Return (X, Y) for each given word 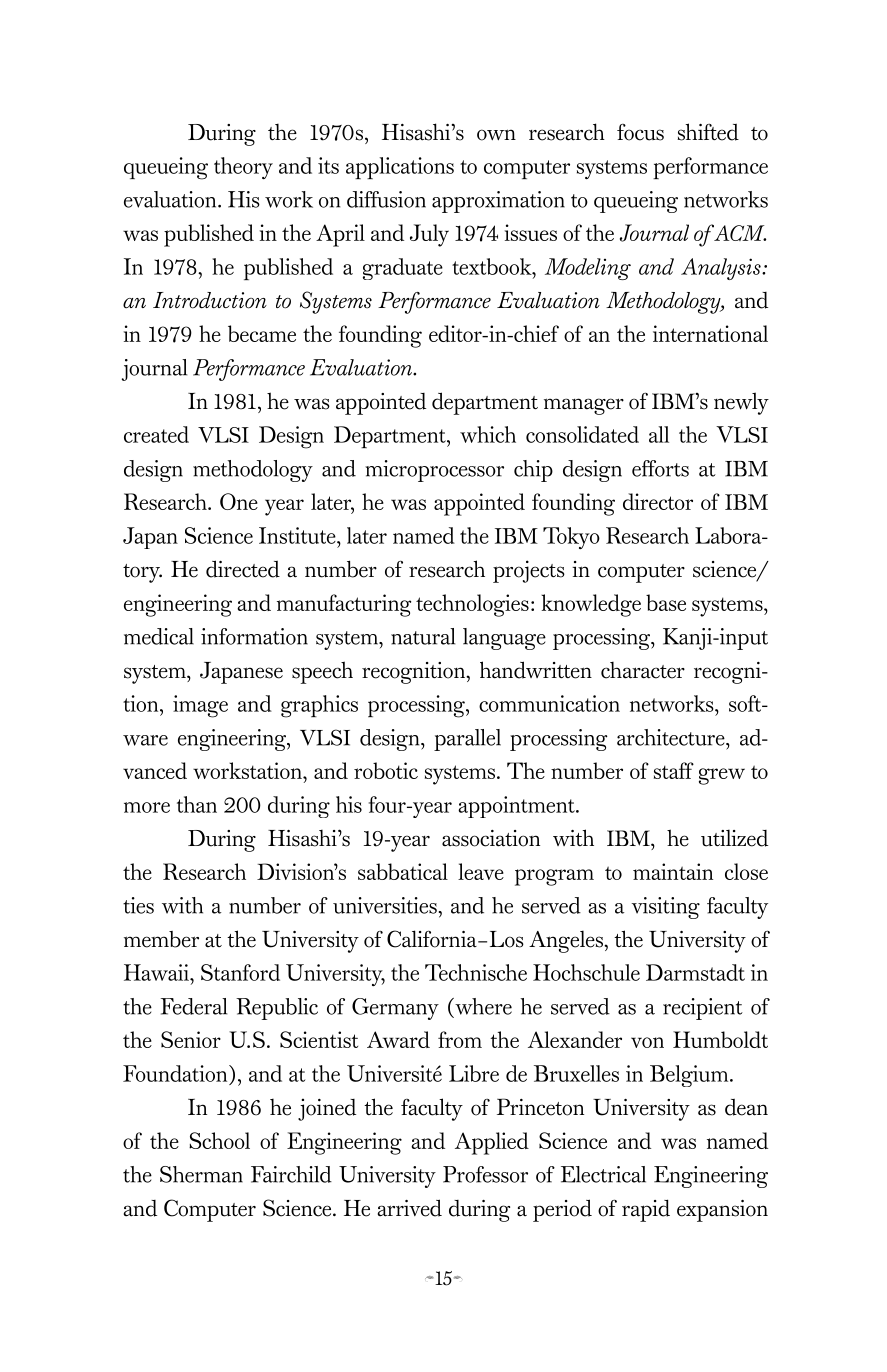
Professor (485, 1174)
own (496, 135)
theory (243, 168)
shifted (708, 132)
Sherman (201, 1174)
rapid (646, 1210)
